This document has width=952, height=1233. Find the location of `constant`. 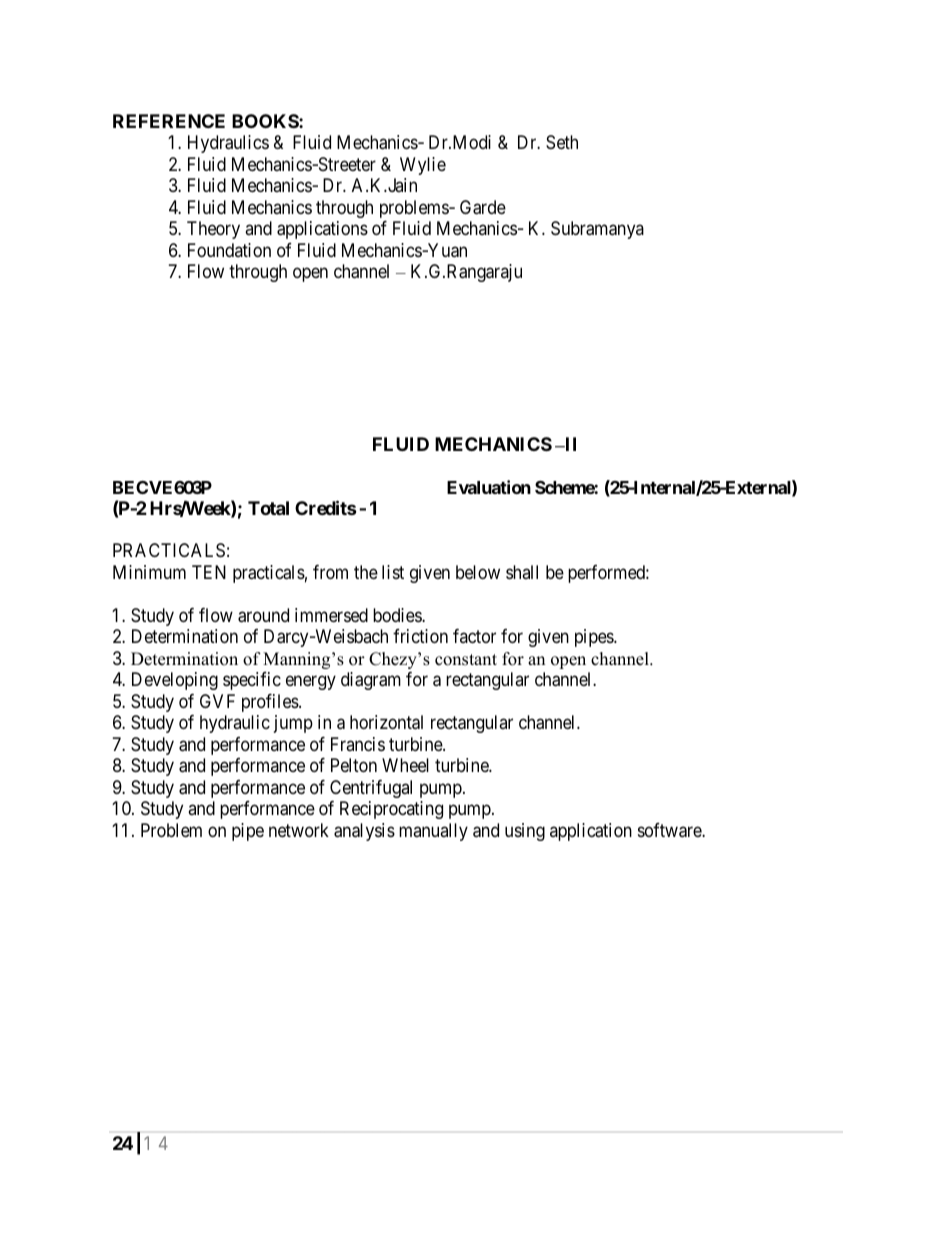

constant is located at coordinates (466, 660).
